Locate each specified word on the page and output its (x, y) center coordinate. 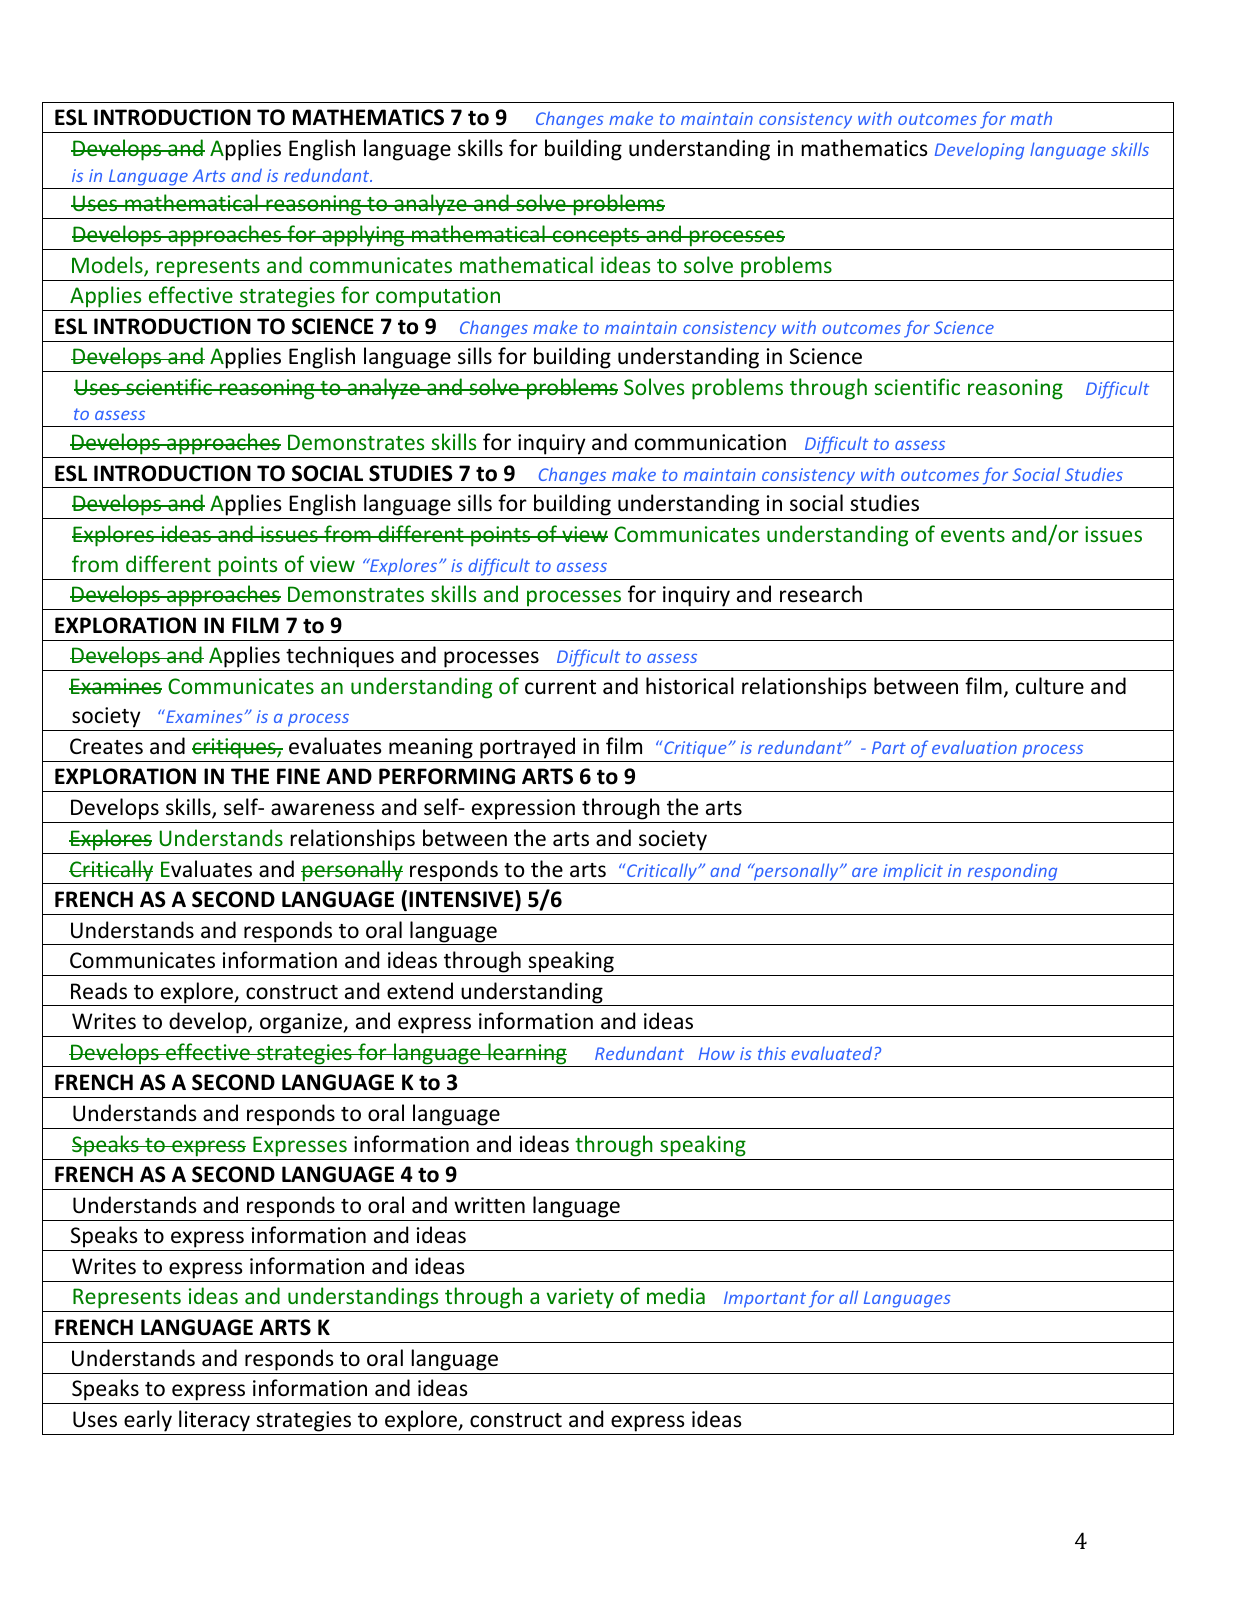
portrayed (527, 748)
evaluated (833, 1053)
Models (108, 266)
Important (765, 1299)
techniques (340, 658)
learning (527, 1055)
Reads (99, 991)
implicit (913, 871)
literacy (214, 1421)
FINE (298, 776)
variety (580, 1300)
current (560, 687)
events (973, 535)
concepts (596, 239)
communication (710, 442)
